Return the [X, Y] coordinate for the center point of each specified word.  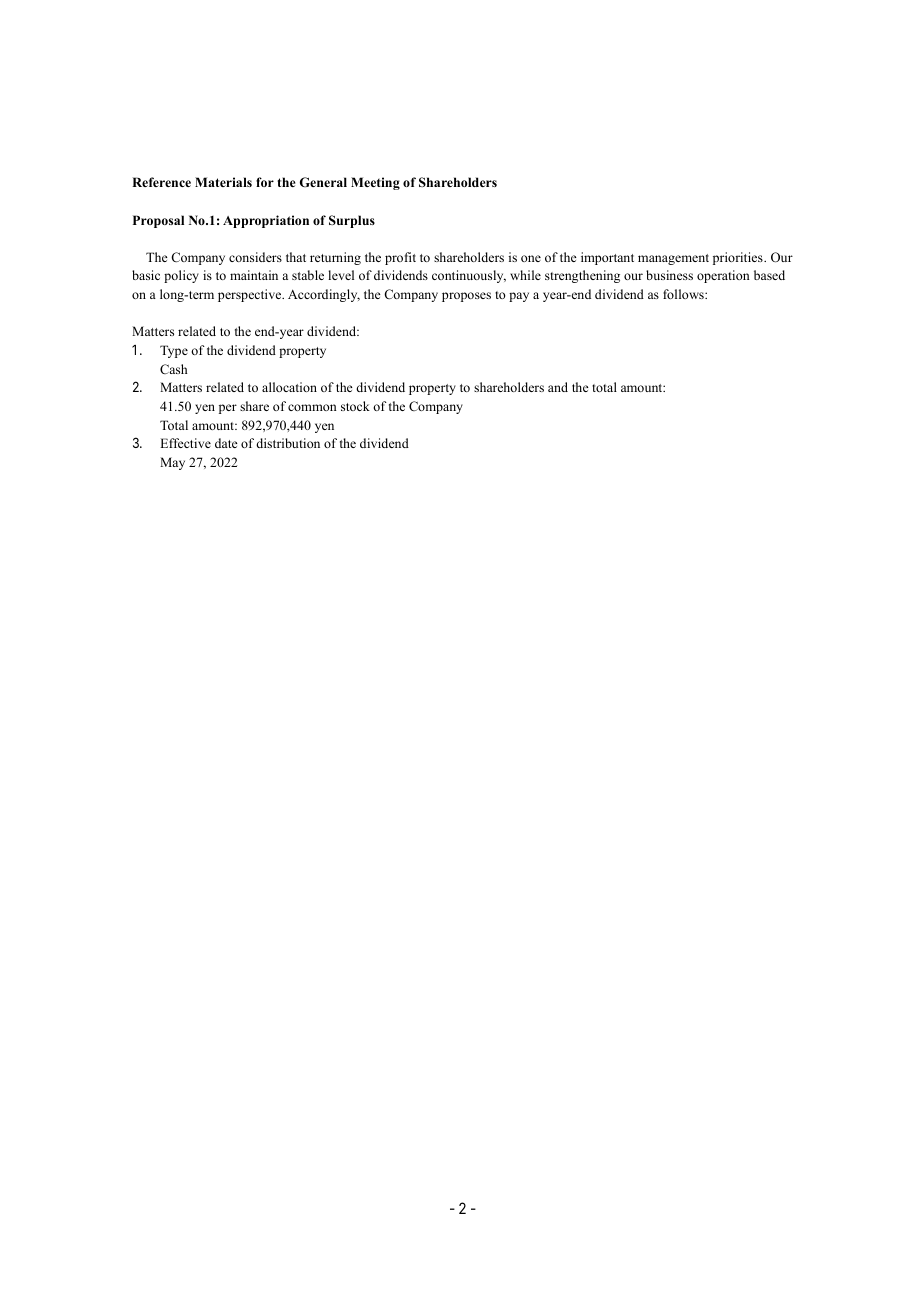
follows [684, 294]
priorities [739, 258]
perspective [251, 295]
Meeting [375, 183]
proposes [466, 297]
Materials [223, 182]
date [226, 443]
